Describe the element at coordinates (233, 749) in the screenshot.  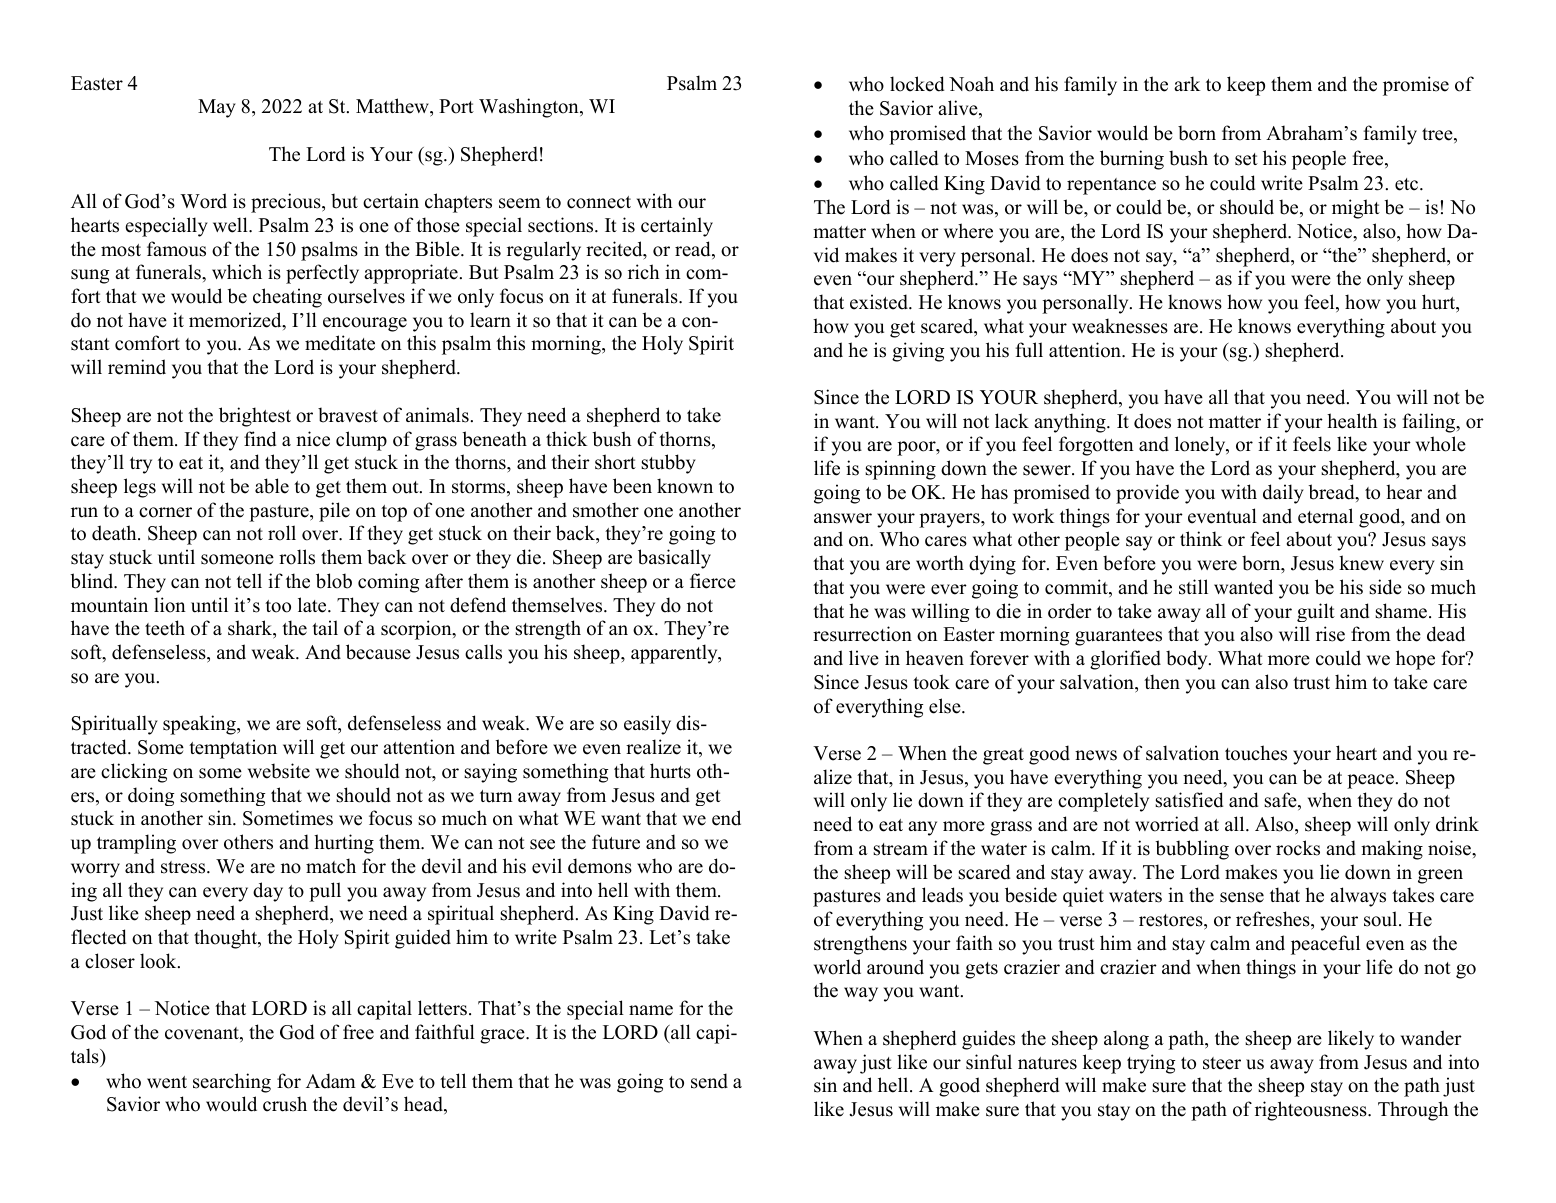
I see `temptation` at that location.
